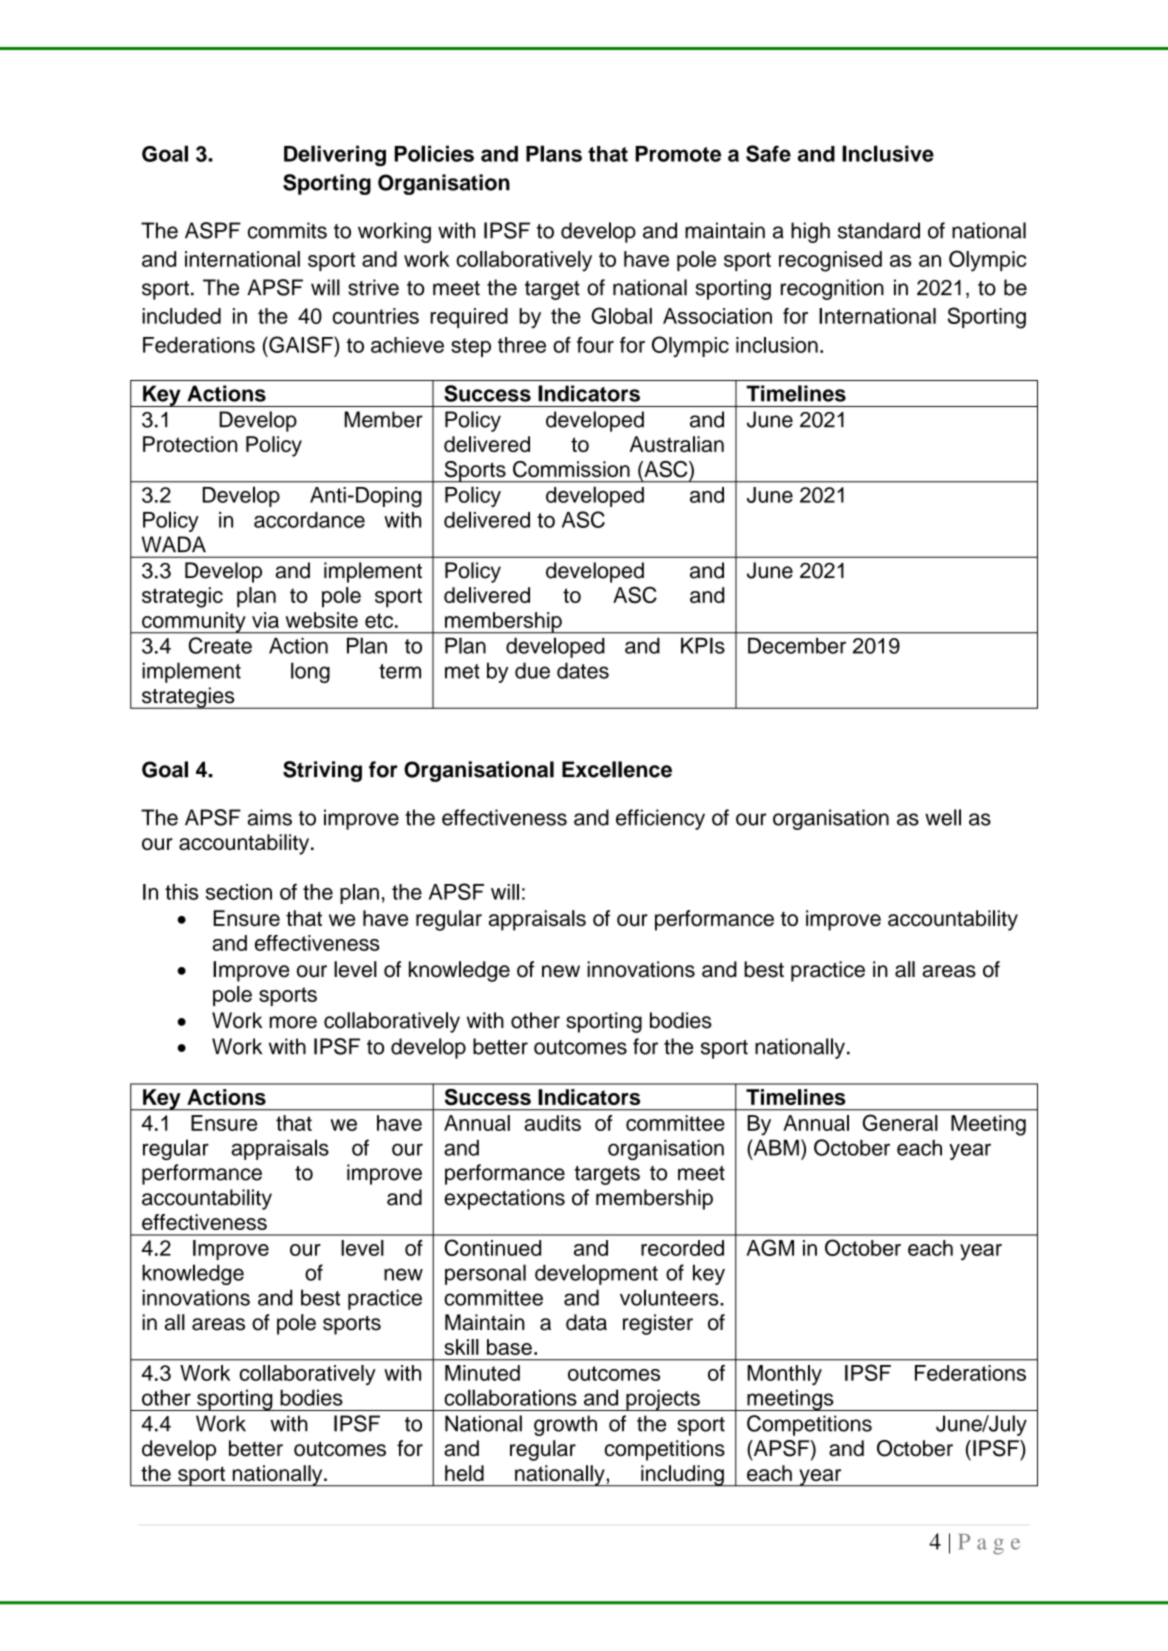 The height and width of the screenshot is (1651, 1168). Describe the element at coordinates (879, 230) in the screenshot. I see `standard` at that location.
